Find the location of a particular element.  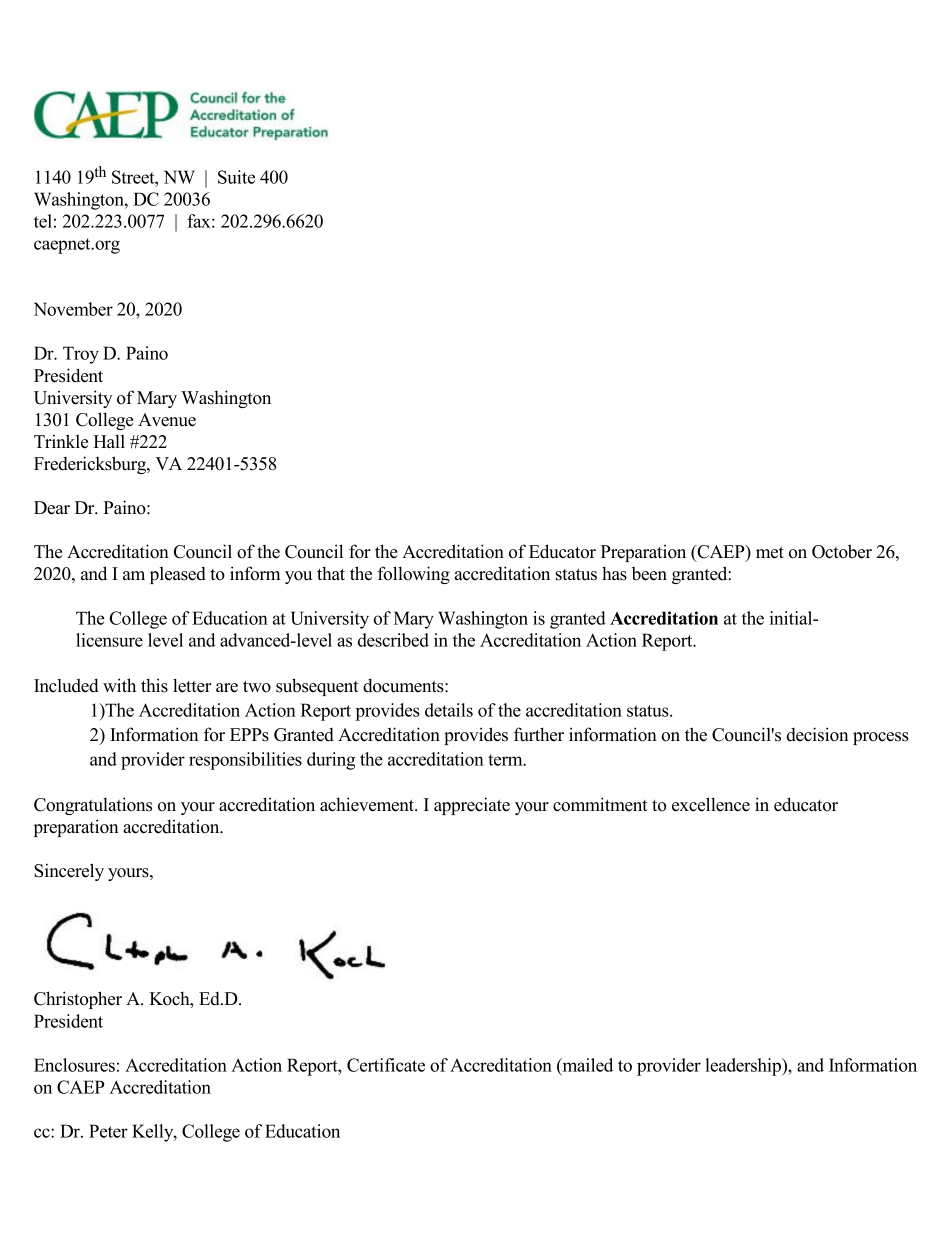

this is located at coordinates (154, 685).
